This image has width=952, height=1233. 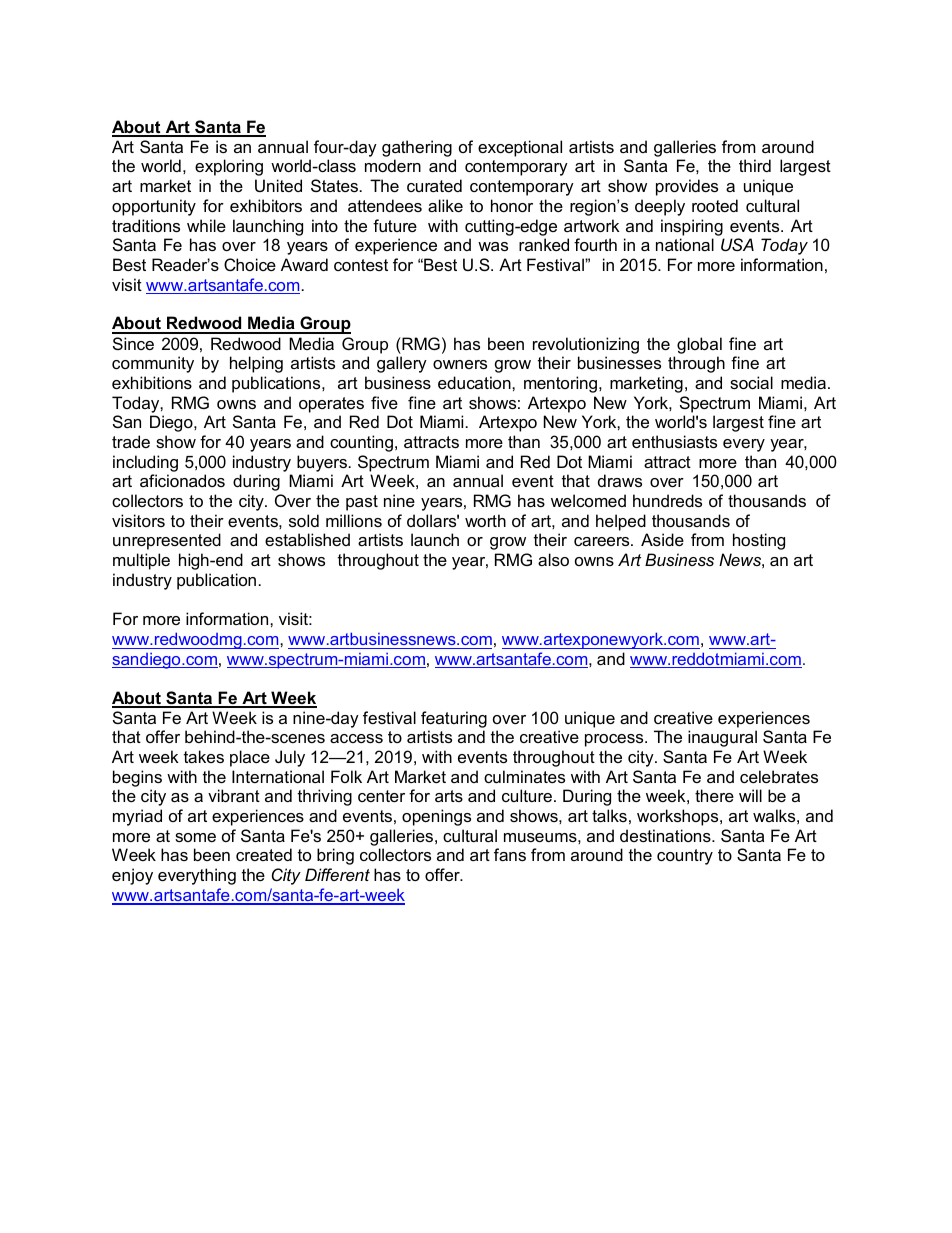 I want to click on multiple, so click(x=141, y=561).
